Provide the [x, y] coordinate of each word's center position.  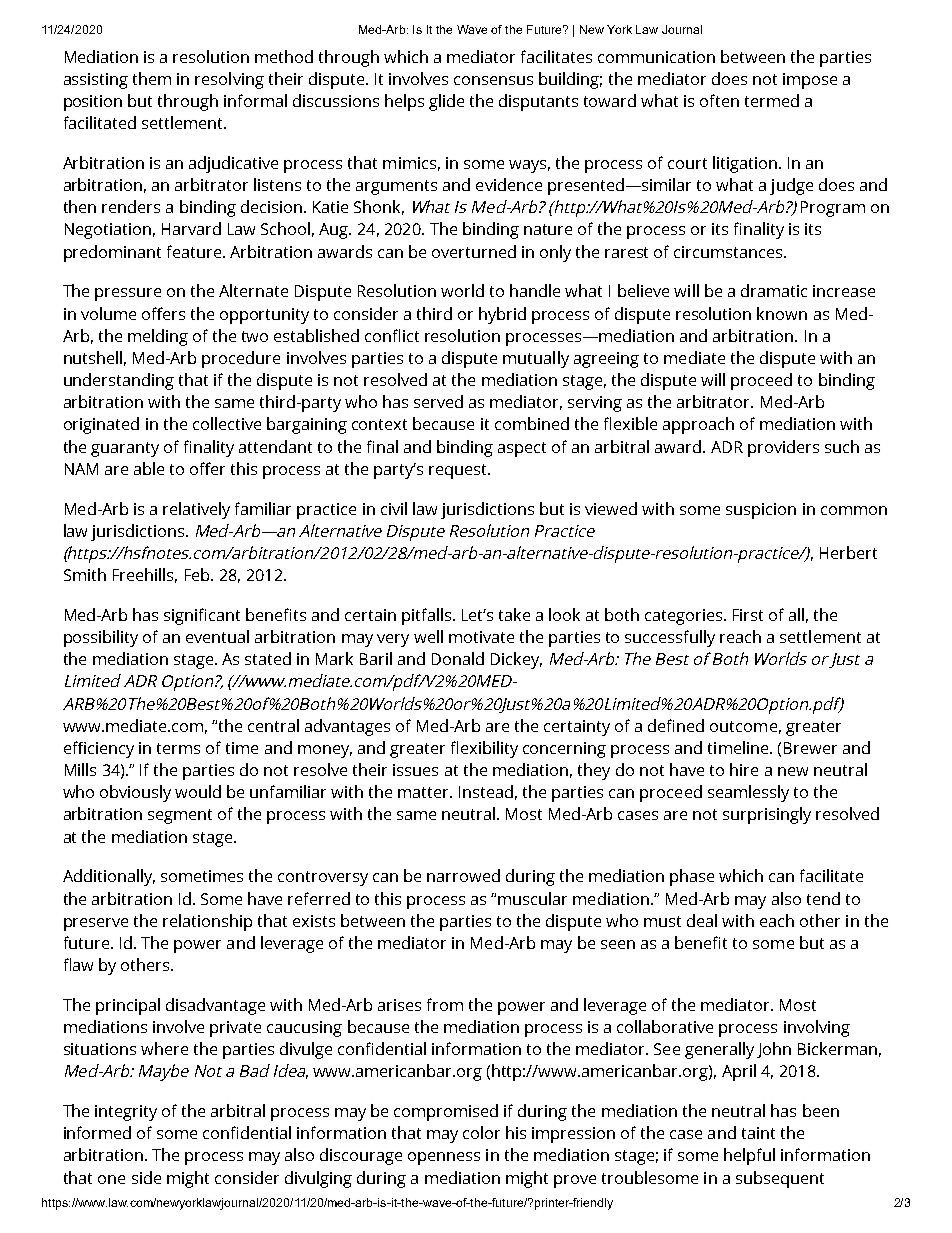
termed [772, 100]
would [198, 791]
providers [783, 448]
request [459, 471]
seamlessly [748, 793]
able [149, 468]
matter [425, 792]
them [152, 78]
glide [446, 102]
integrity [126, 1113]
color [481, 1132]
